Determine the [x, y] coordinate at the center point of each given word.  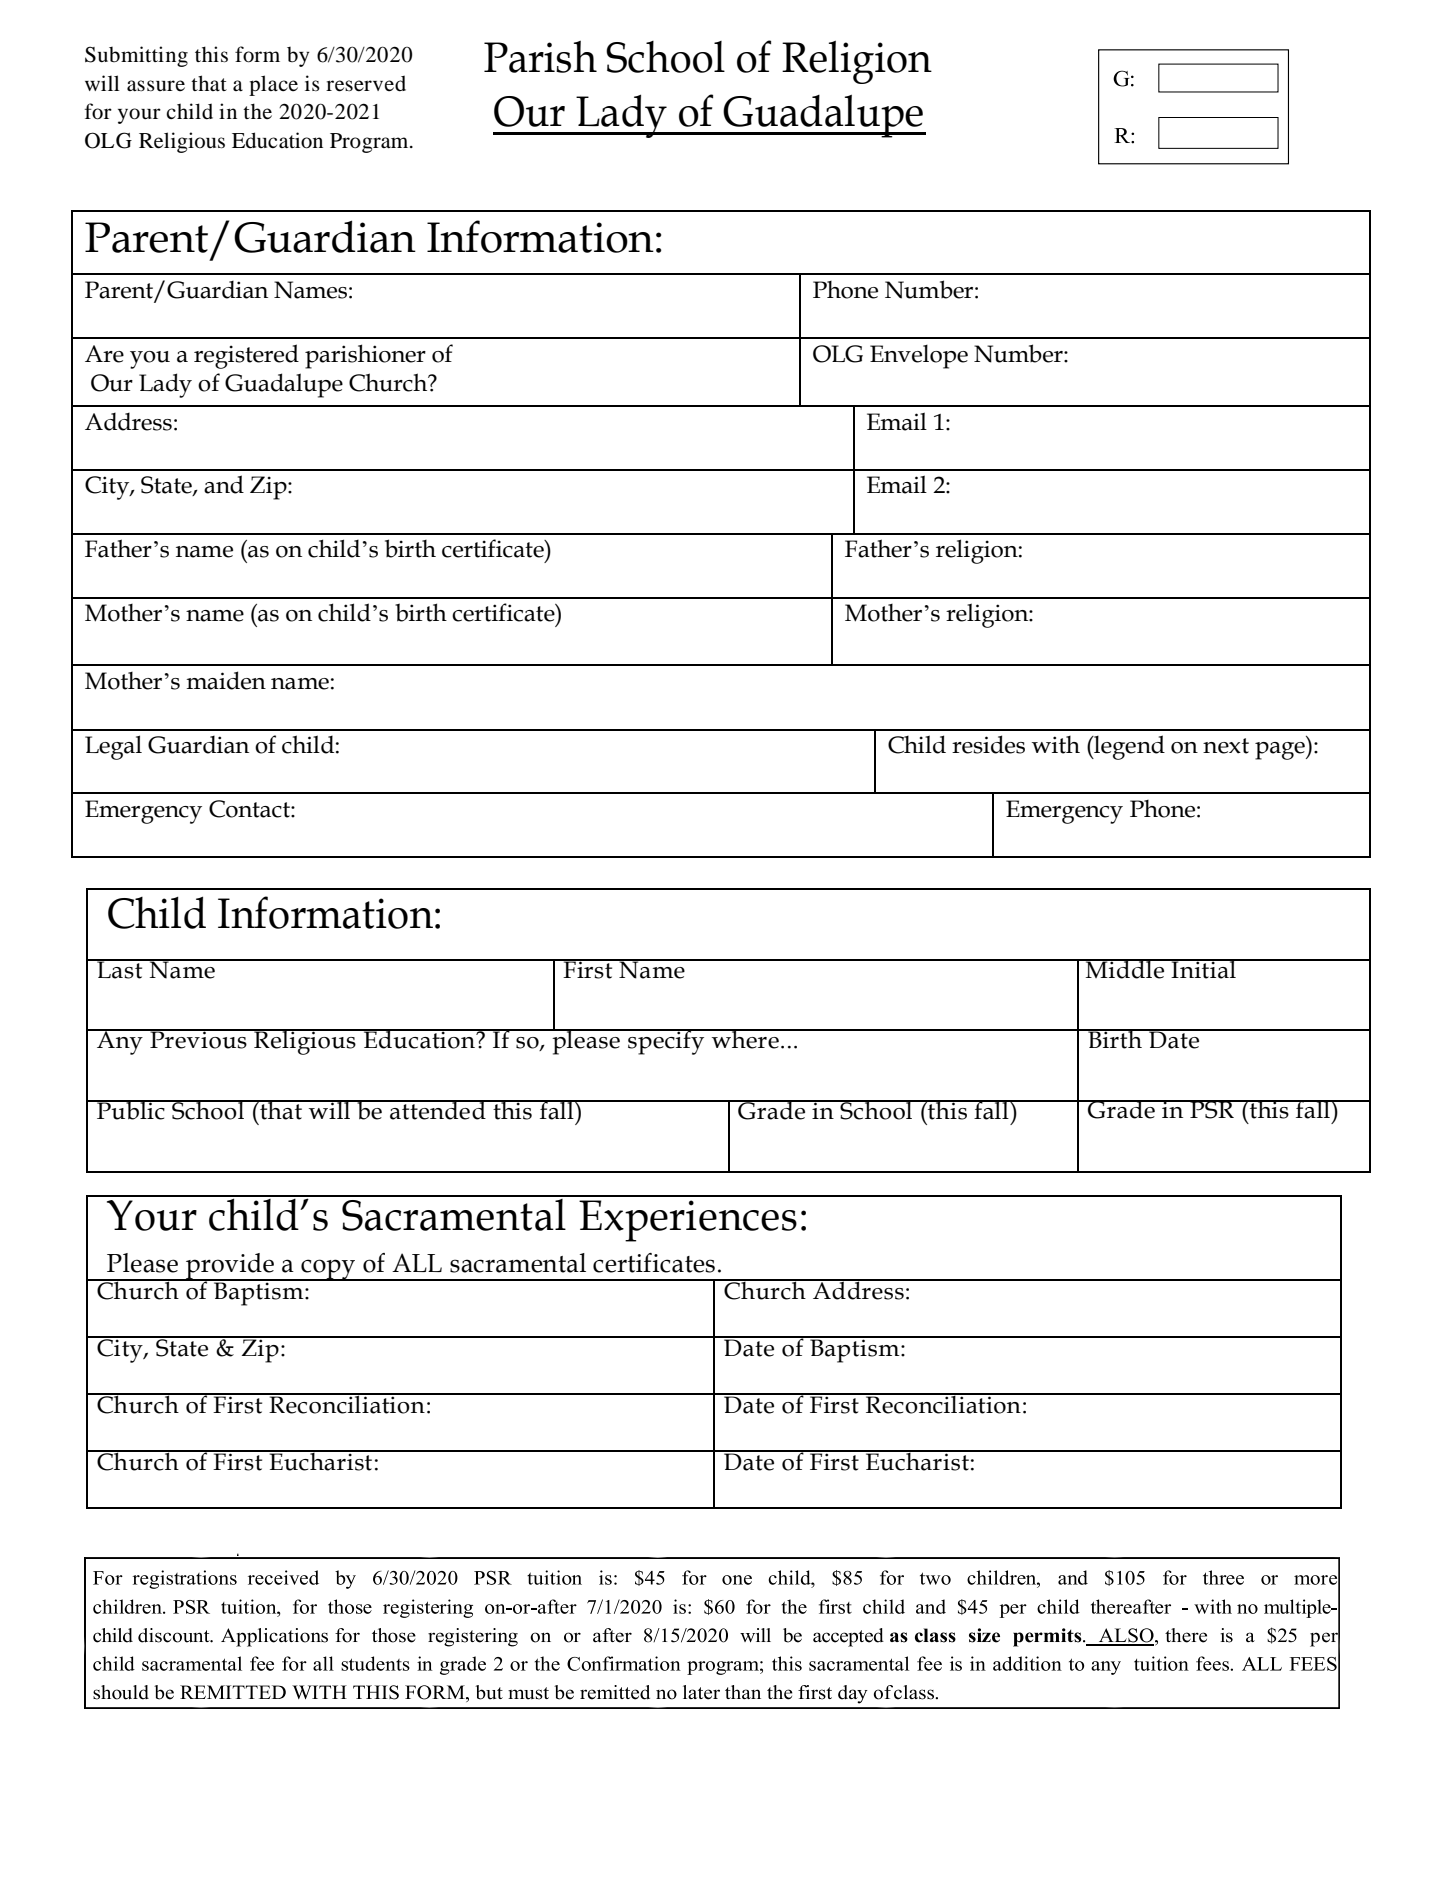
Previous [198, 1039]
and [224, 484]
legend [1128, 747]
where [745, 1039]
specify [666, 1042]
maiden [226, 680]
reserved [366, 83]
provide [230, 1267]
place [273, 85]
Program [370, 143]
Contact [250, 809]
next [1226, 746]
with [1056, 745]
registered [246, 356]
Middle [1125, 969]
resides [988, 744]
